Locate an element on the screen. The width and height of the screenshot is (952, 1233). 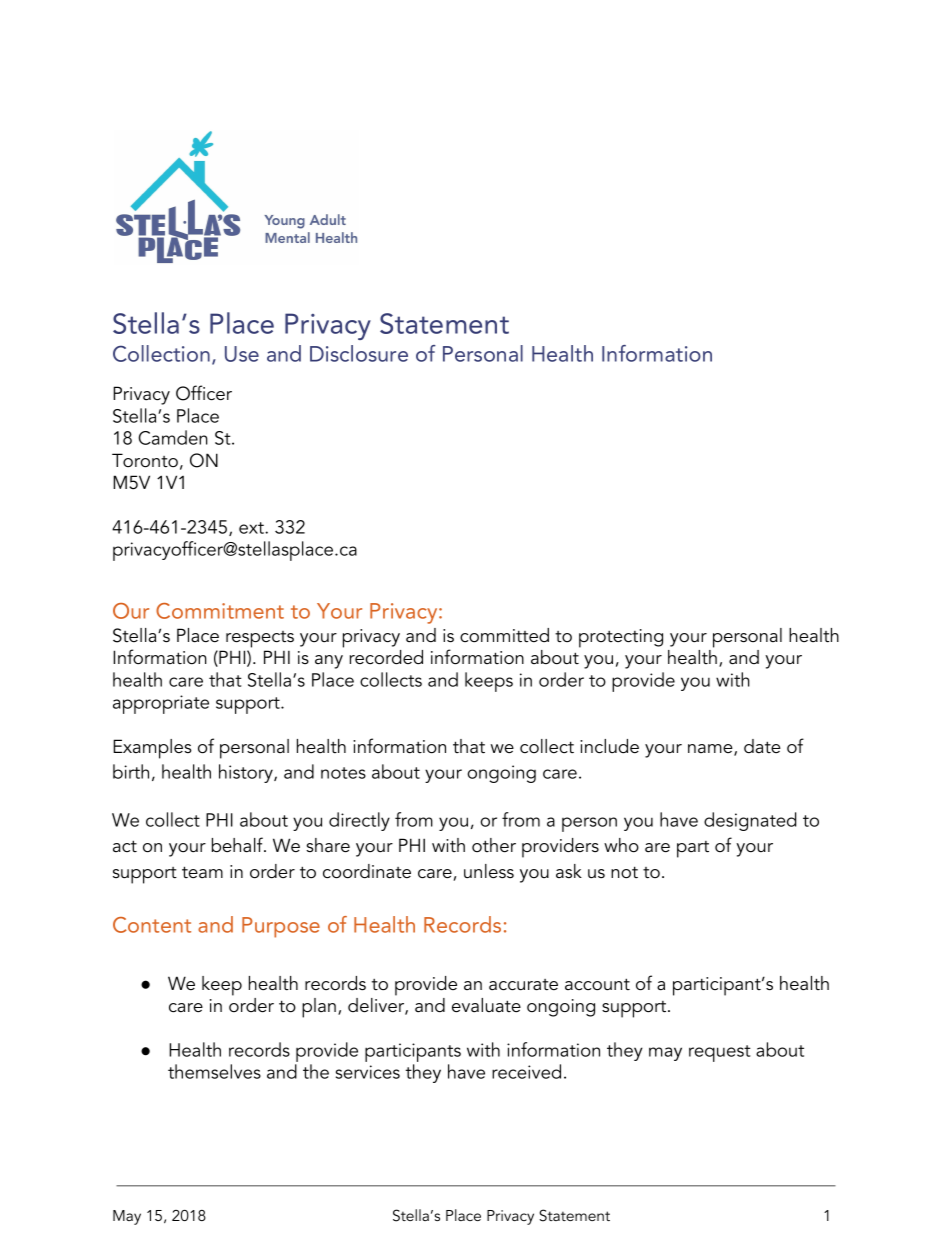
services is located at coordinates (368, 1072).
